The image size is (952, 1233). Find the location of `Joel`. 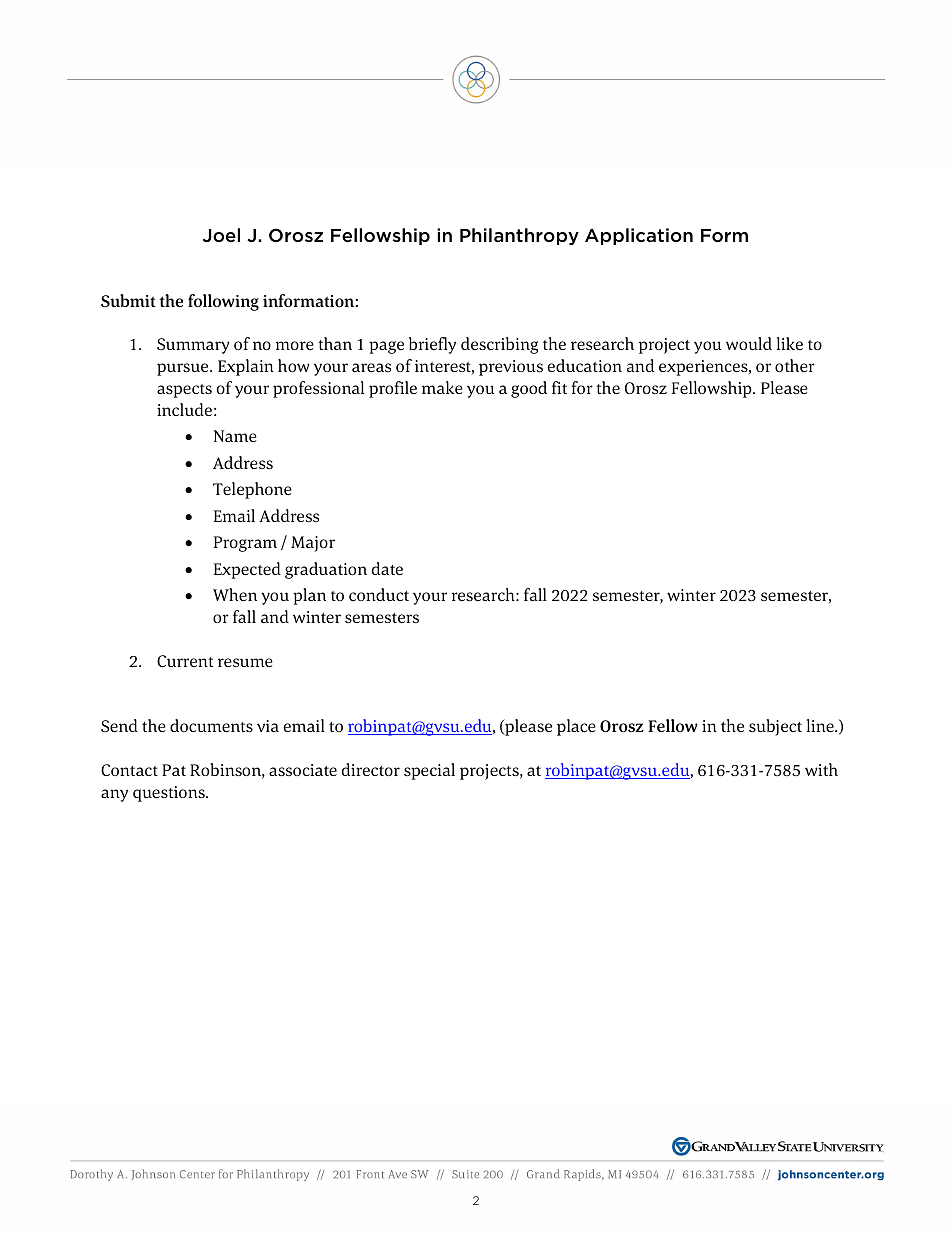

Joel is located at coordinates (221, 235).
